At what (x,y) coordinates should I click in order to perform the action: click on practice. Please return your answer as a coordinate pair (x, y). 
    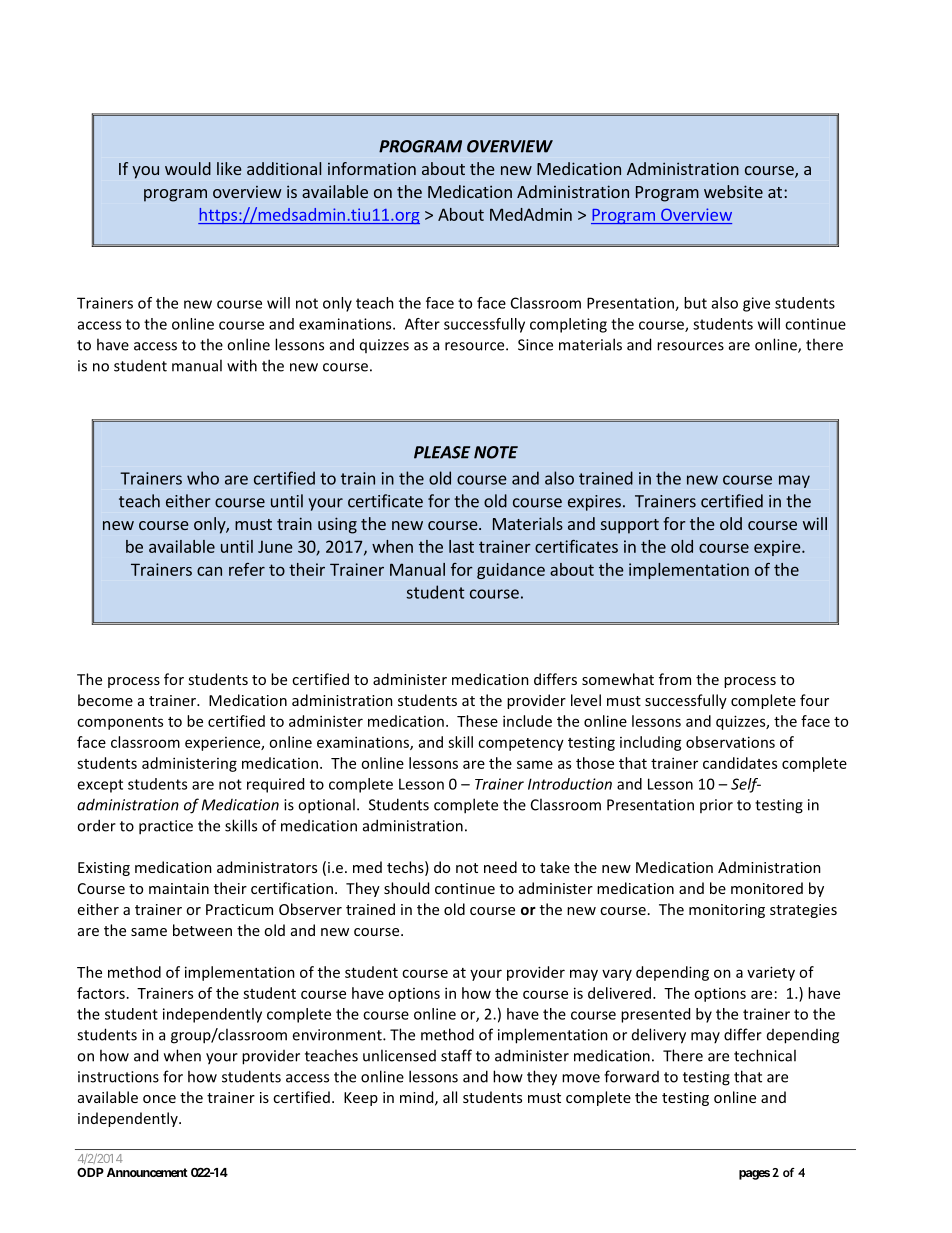
    Looking at the image, I should click on (166, 827).
